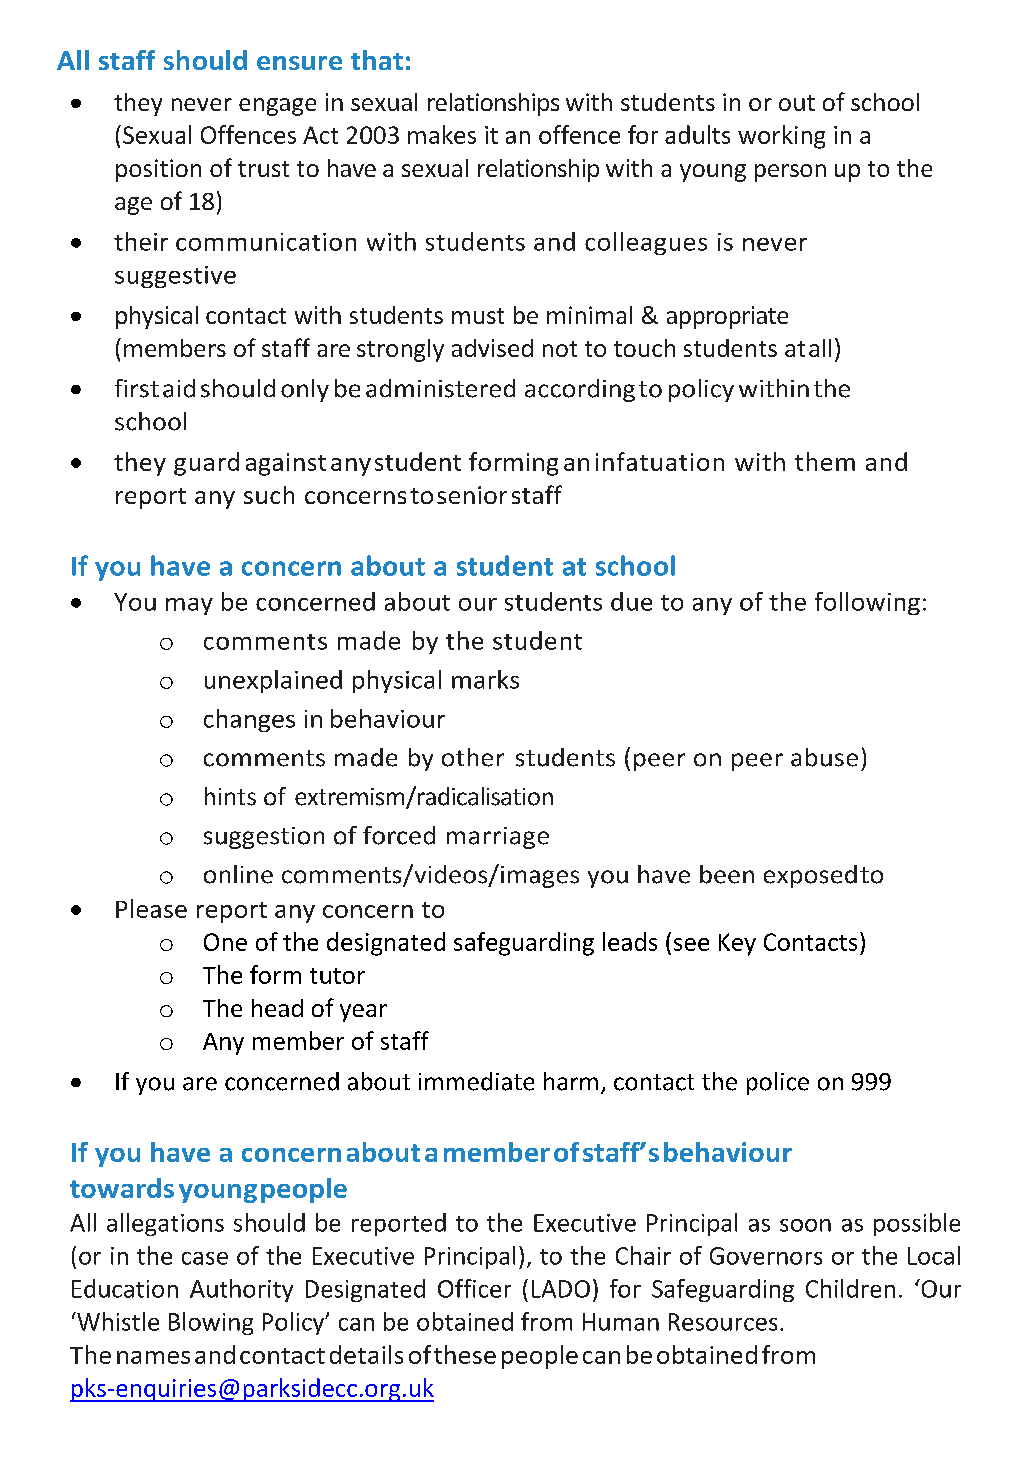  Describe the element at coordinates (824, 757) in the screenshot. I see `abuse` at that location.
